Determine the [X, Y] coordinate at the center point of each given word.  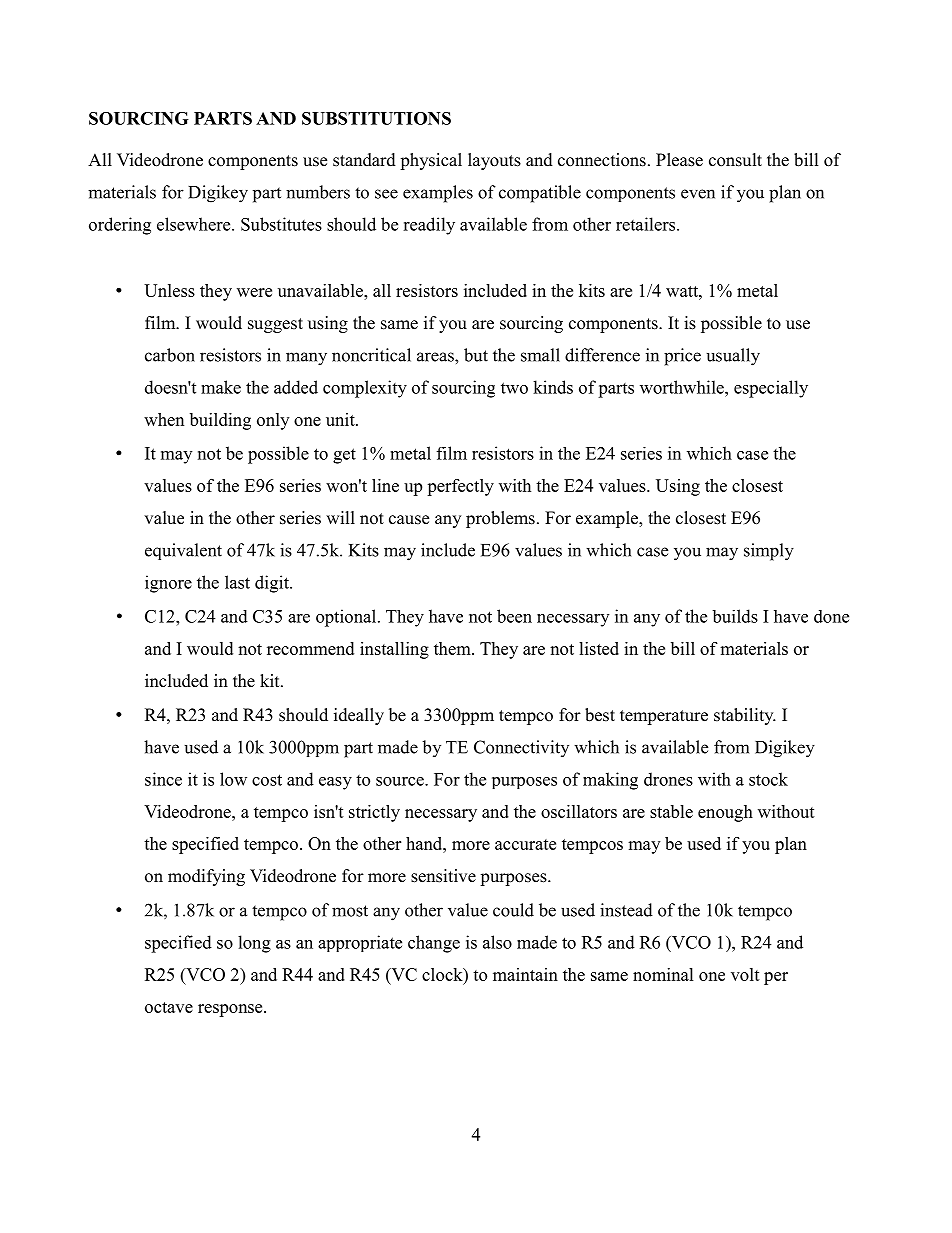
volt [745, 974]
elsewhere [195, 224]
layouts [494, 161]
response [231, 1010]
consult [735, 160]
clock [443, 974]
